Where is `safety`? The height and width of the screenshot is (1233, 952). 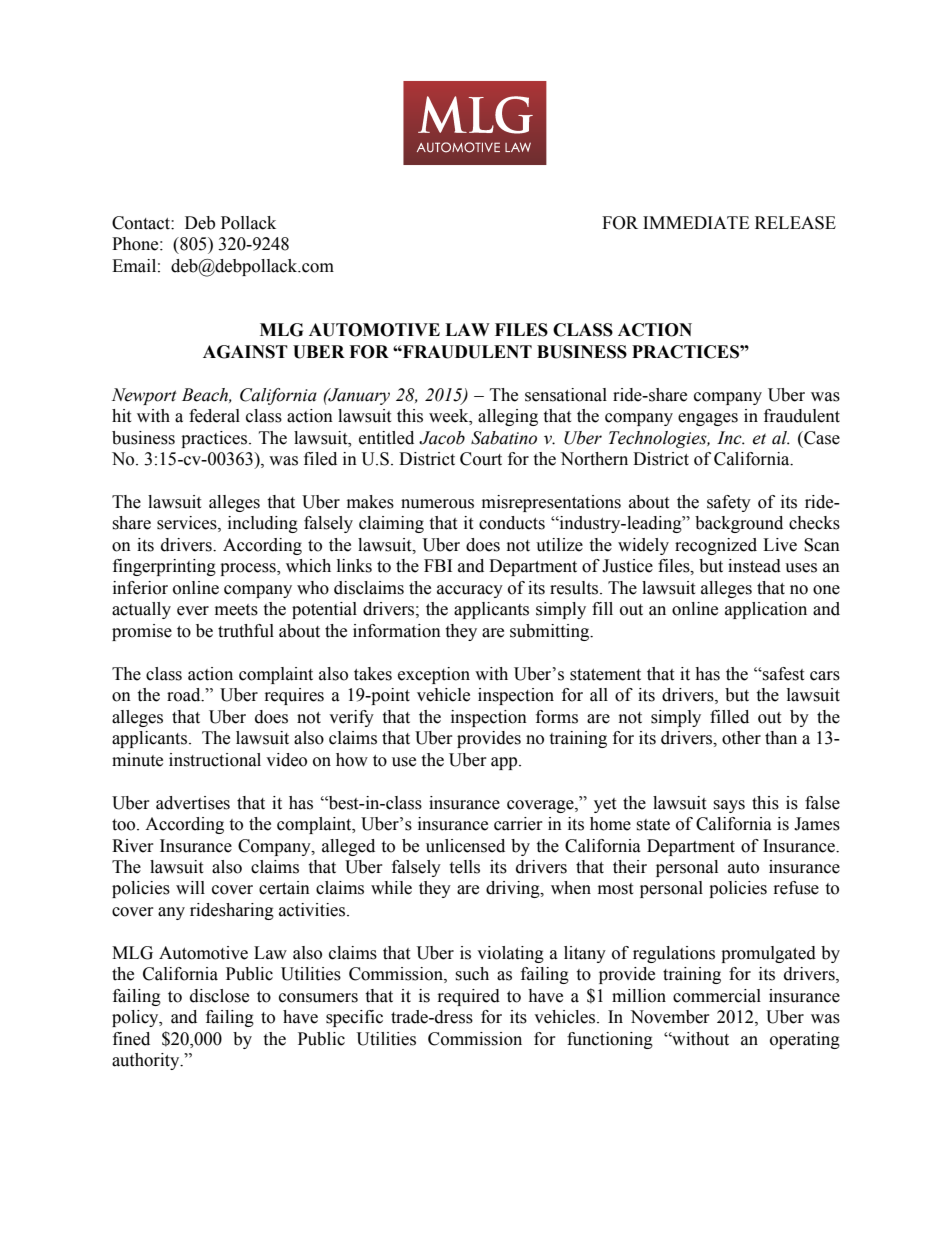 safety is located at coordinates (729, 503).
